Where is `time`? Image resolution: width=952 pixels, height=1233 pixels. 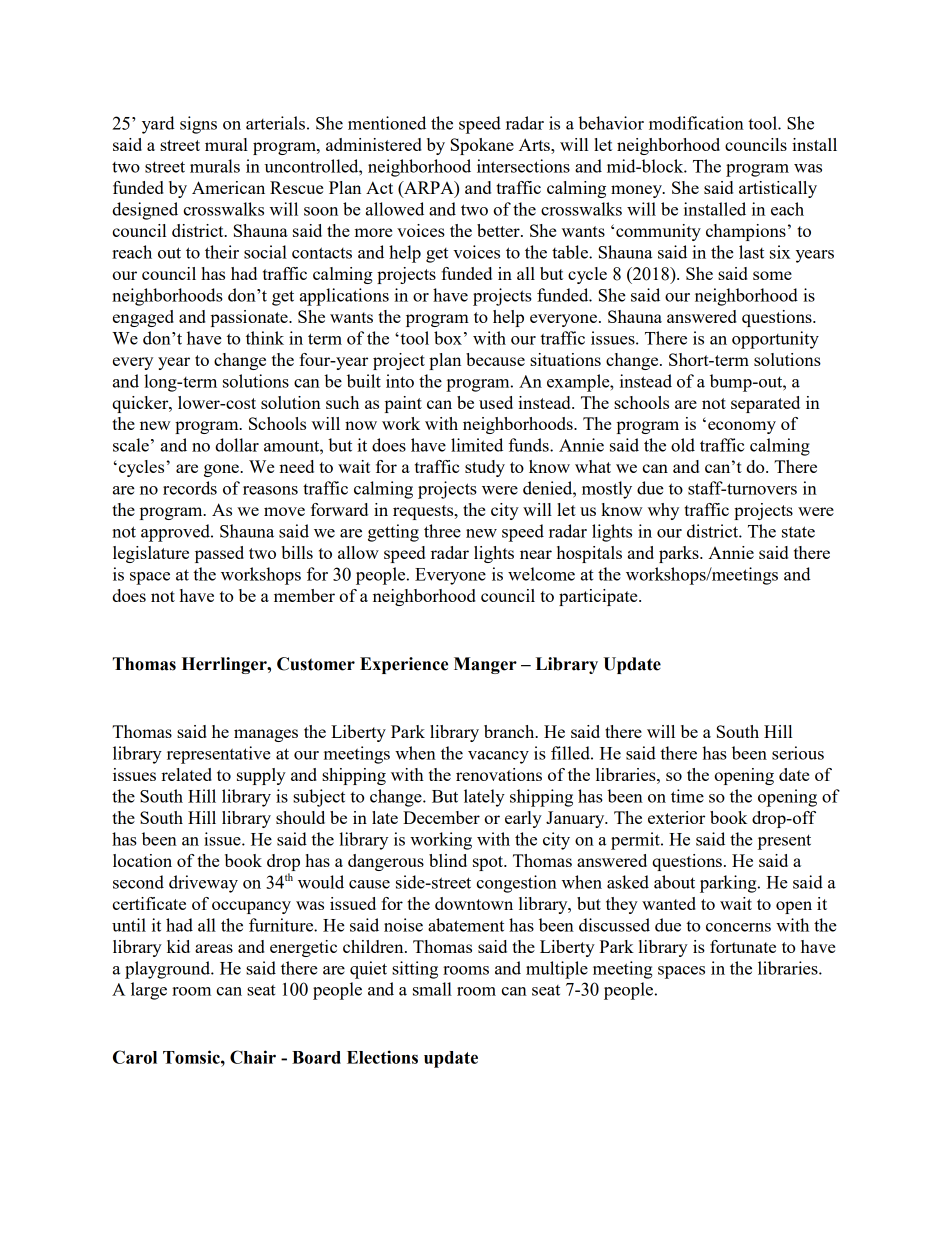
time is located at coordinates (687, 796).
